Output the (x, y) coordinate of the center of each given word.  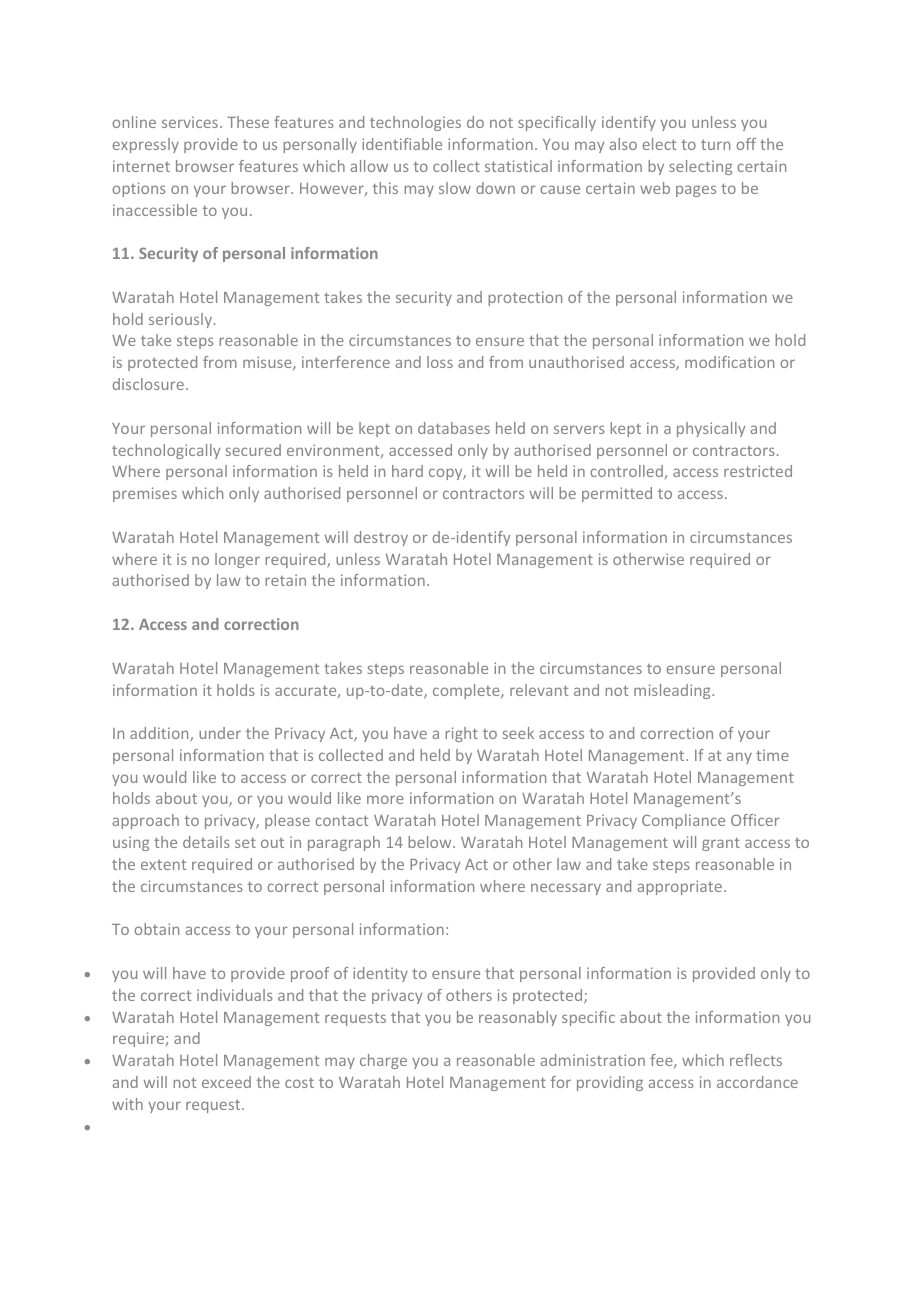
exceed (226, 1082)
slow (455, 188)
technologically (166, 451)
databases (454, 428)
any (739, 758)
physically (711, 429)
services (190, 122)
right (461, 734)
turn (715, 145)
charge (383, 1061)
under (220, 733)
